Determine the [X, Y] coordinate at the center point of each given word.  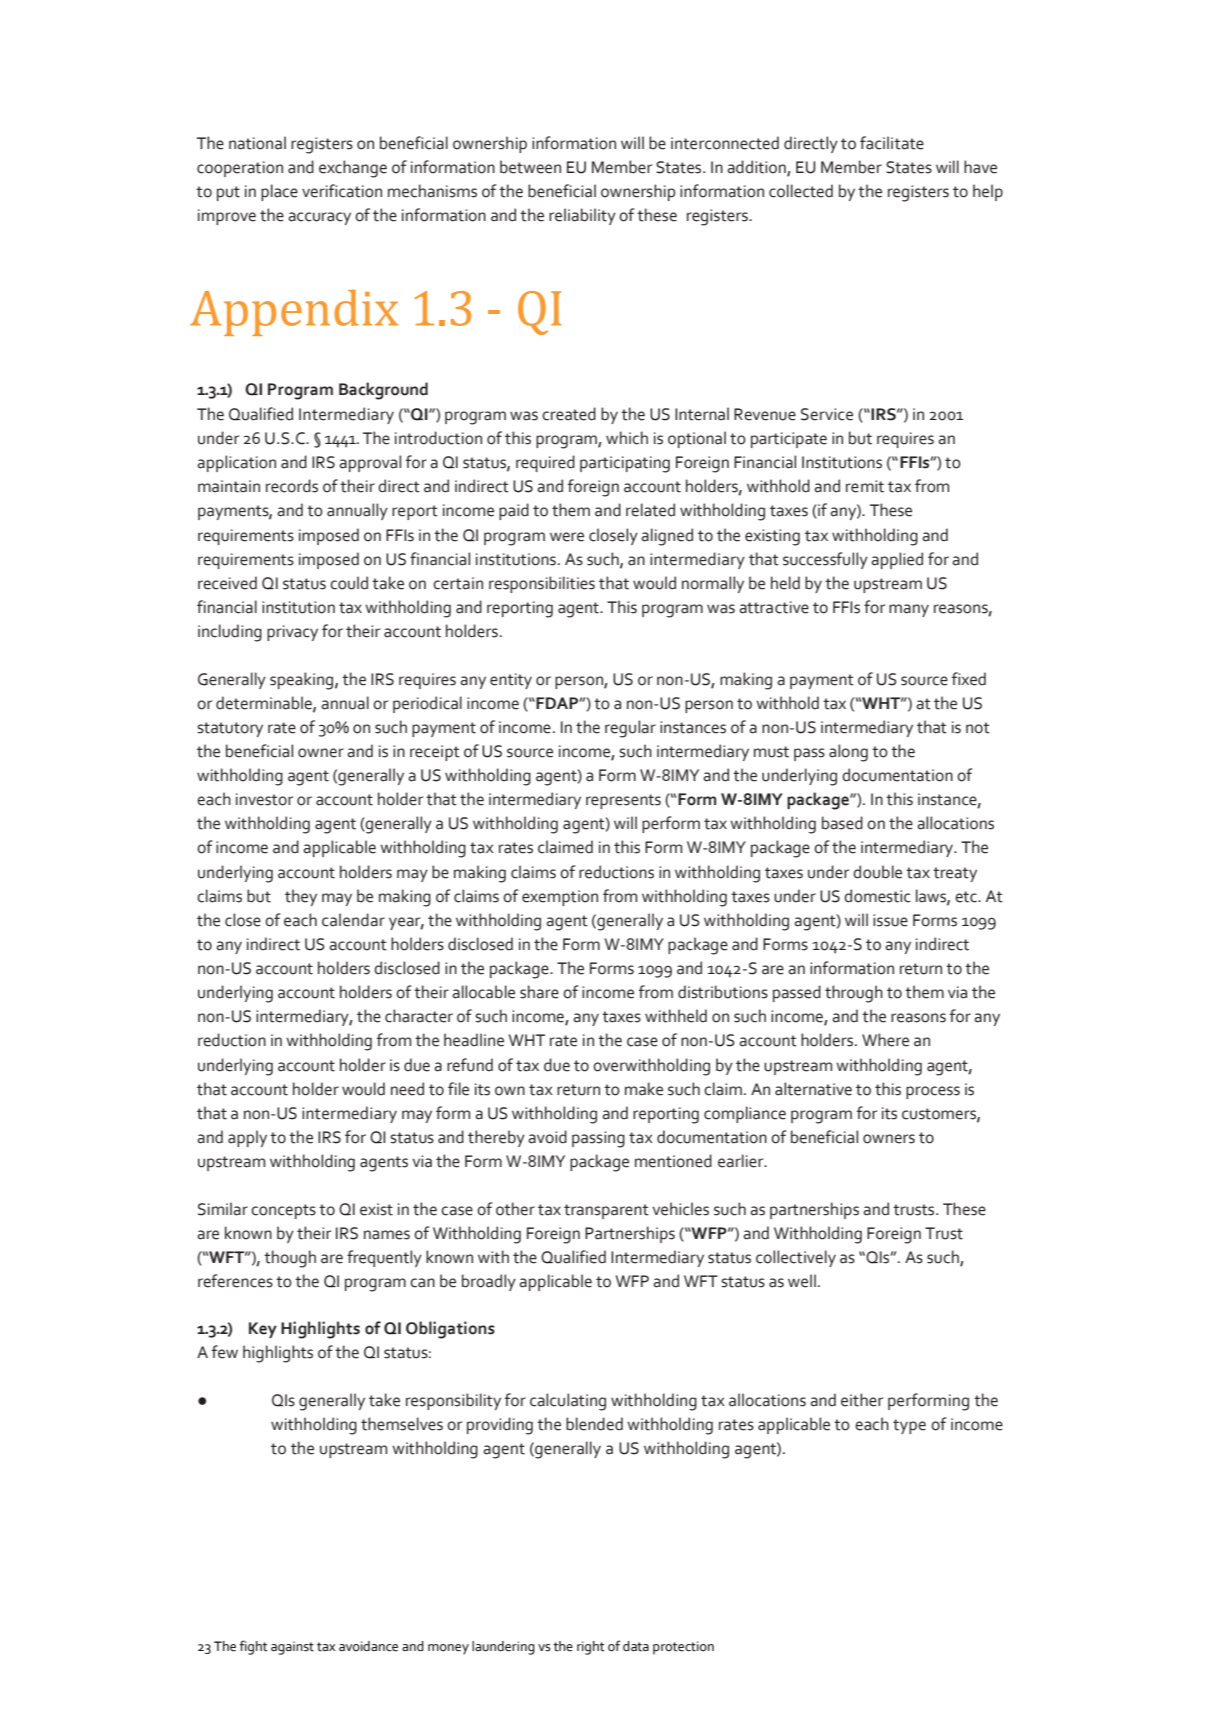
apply [247, 1138]
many [909, 610]
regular [630, 729]
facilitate [892, 143]
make [644, 1089]
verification [342, 191]
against [292, 1648]
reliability [582, 216]
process [933, 1092]
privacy [292, 633]
